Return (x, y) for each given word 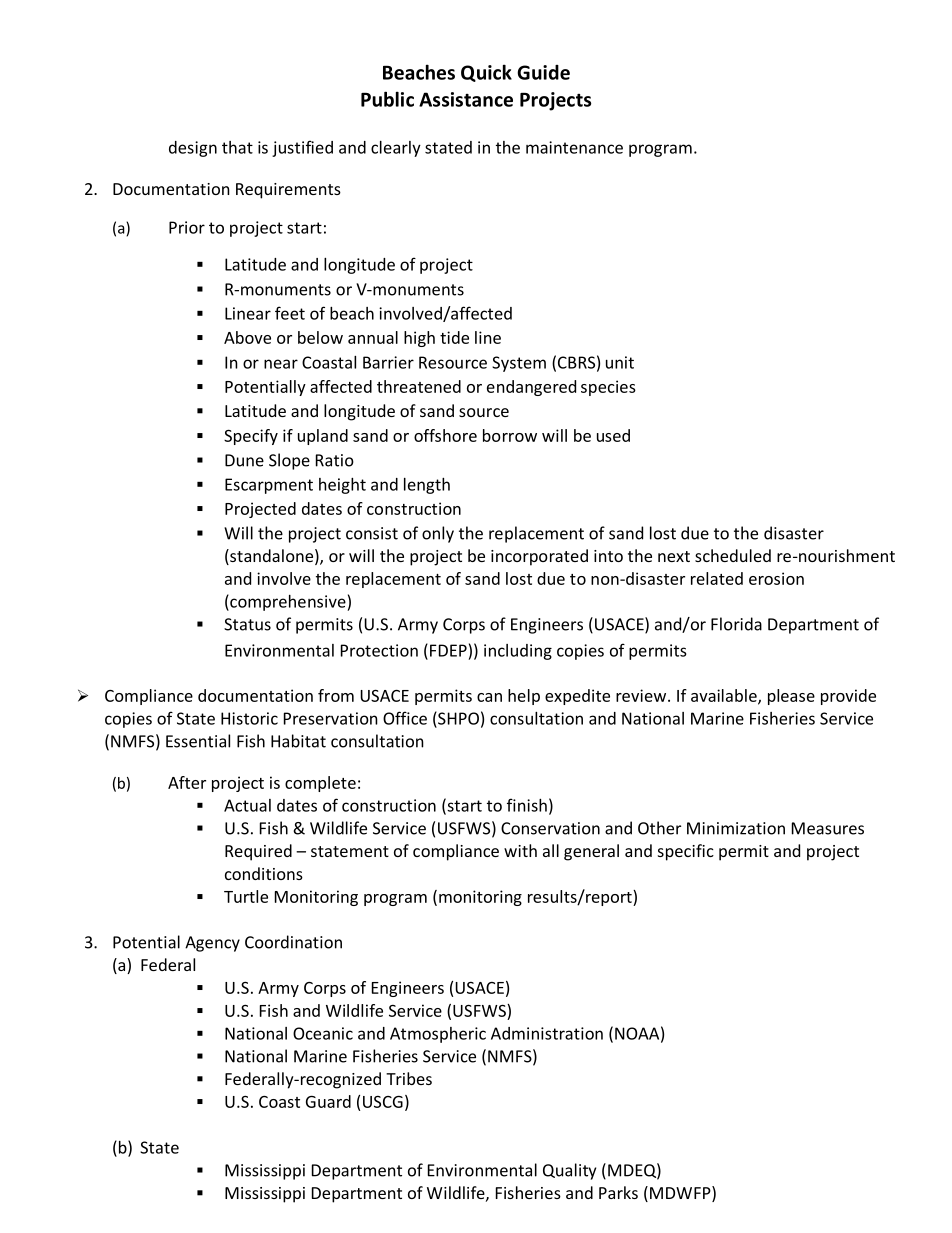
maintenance (574, 147)
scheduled (733, 555)
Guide (543, 72)
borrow (510, 435)
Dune (244, 460)
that (237, 147)
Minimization (736, 828)
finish (527, 805)
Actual (247, 805)
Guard (328, 1101)
